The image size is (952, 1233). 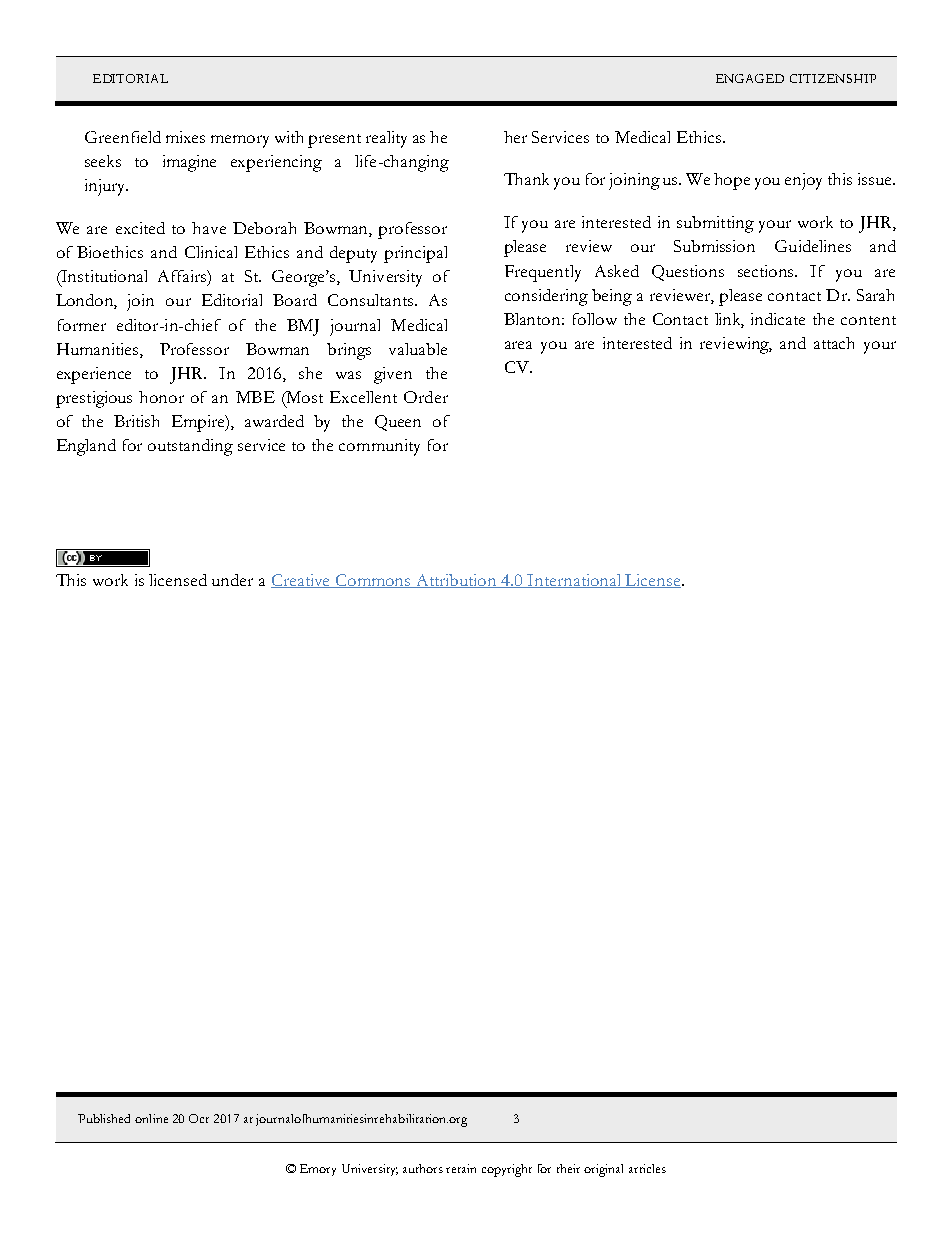 What do you see at coordinates (515, 137) in the screenshot?
I see `her` at bounding box center [515, 137].
